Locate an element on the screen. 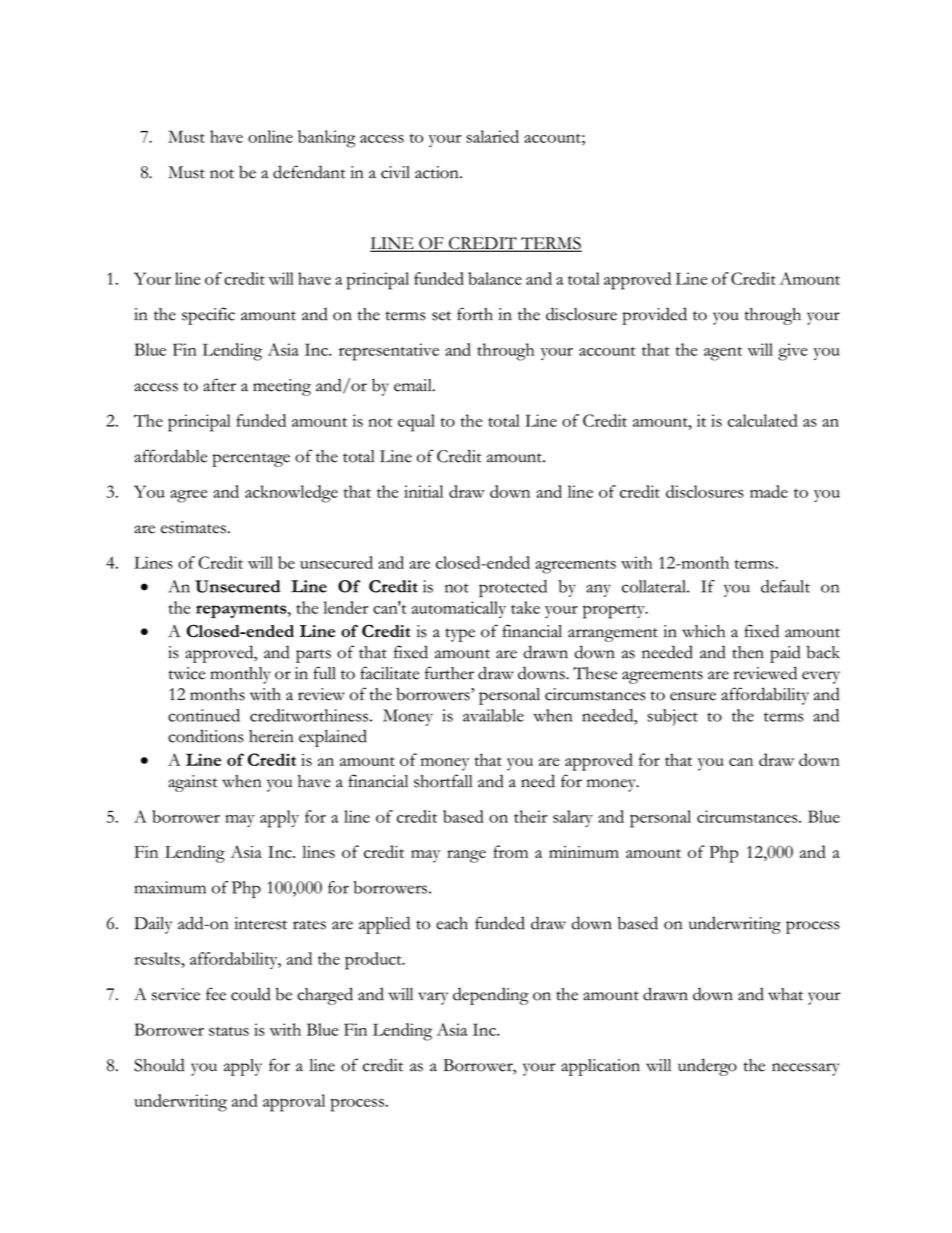  provided is located at coordinates (654, 316).
